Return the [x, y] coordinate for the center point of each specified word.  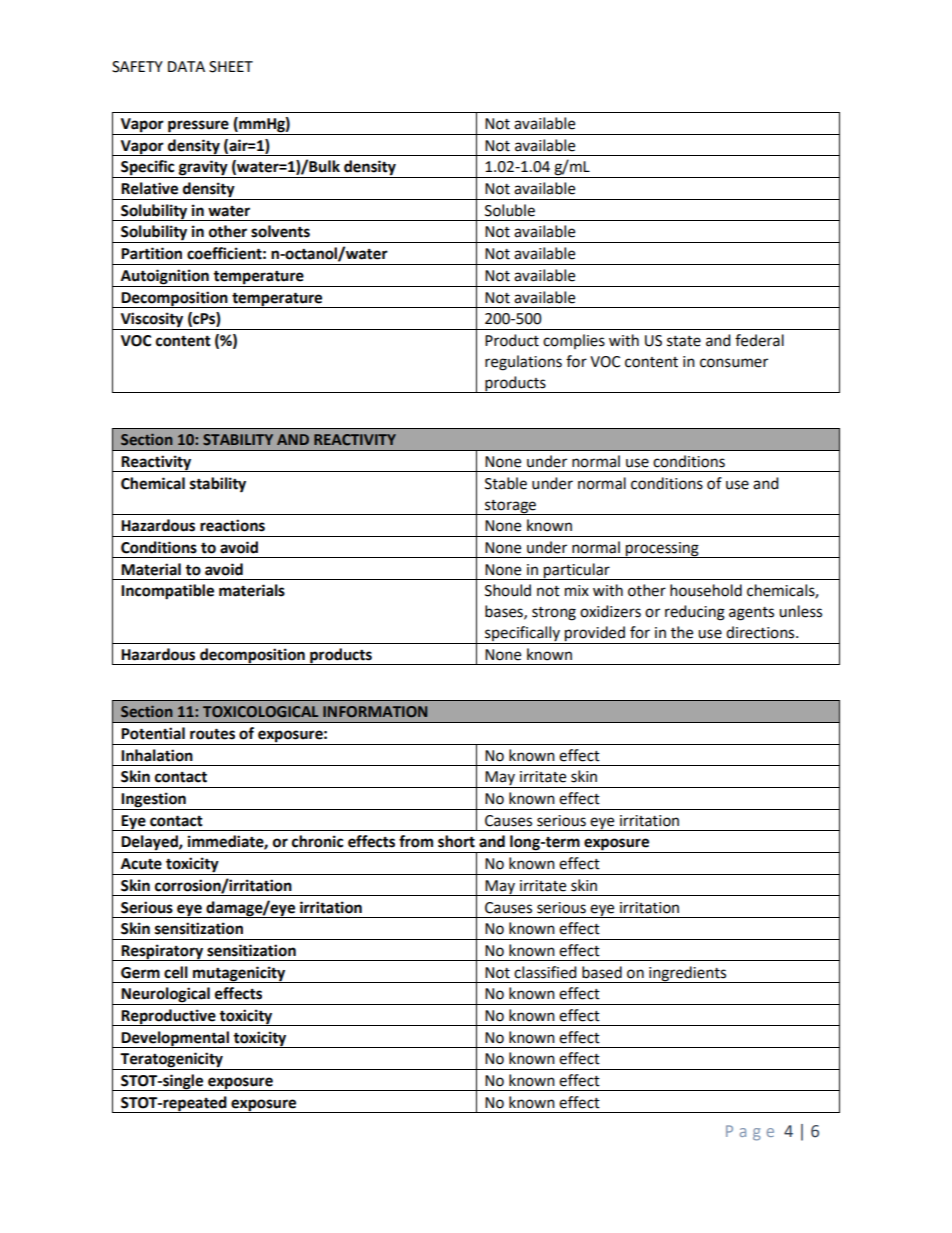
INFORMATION [375, 711]
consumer [734, 363]
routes [212, 734]
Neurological [166, 996]
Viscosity [152, 321]
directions [761, 632]
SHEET [231, 67]
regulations [523, 363]
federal [759, 340]
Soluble [510, 210]
